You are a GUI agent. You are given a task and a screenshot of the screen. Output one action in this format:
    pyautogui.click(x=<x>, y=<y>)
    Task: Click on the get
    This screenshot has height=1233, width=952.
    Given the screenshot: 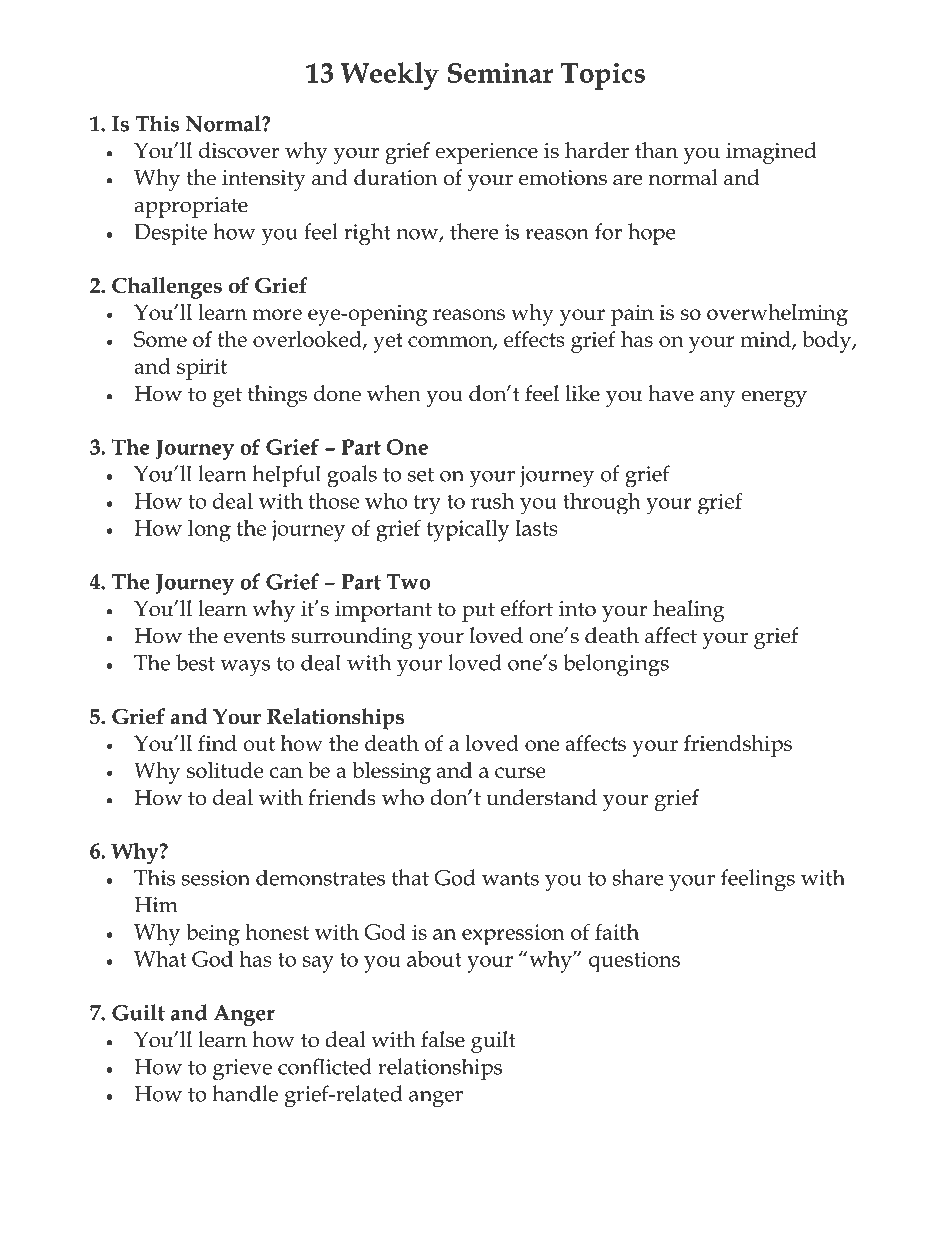 What is the action you would take?
    pyautogui.click(x=227, y=397)
